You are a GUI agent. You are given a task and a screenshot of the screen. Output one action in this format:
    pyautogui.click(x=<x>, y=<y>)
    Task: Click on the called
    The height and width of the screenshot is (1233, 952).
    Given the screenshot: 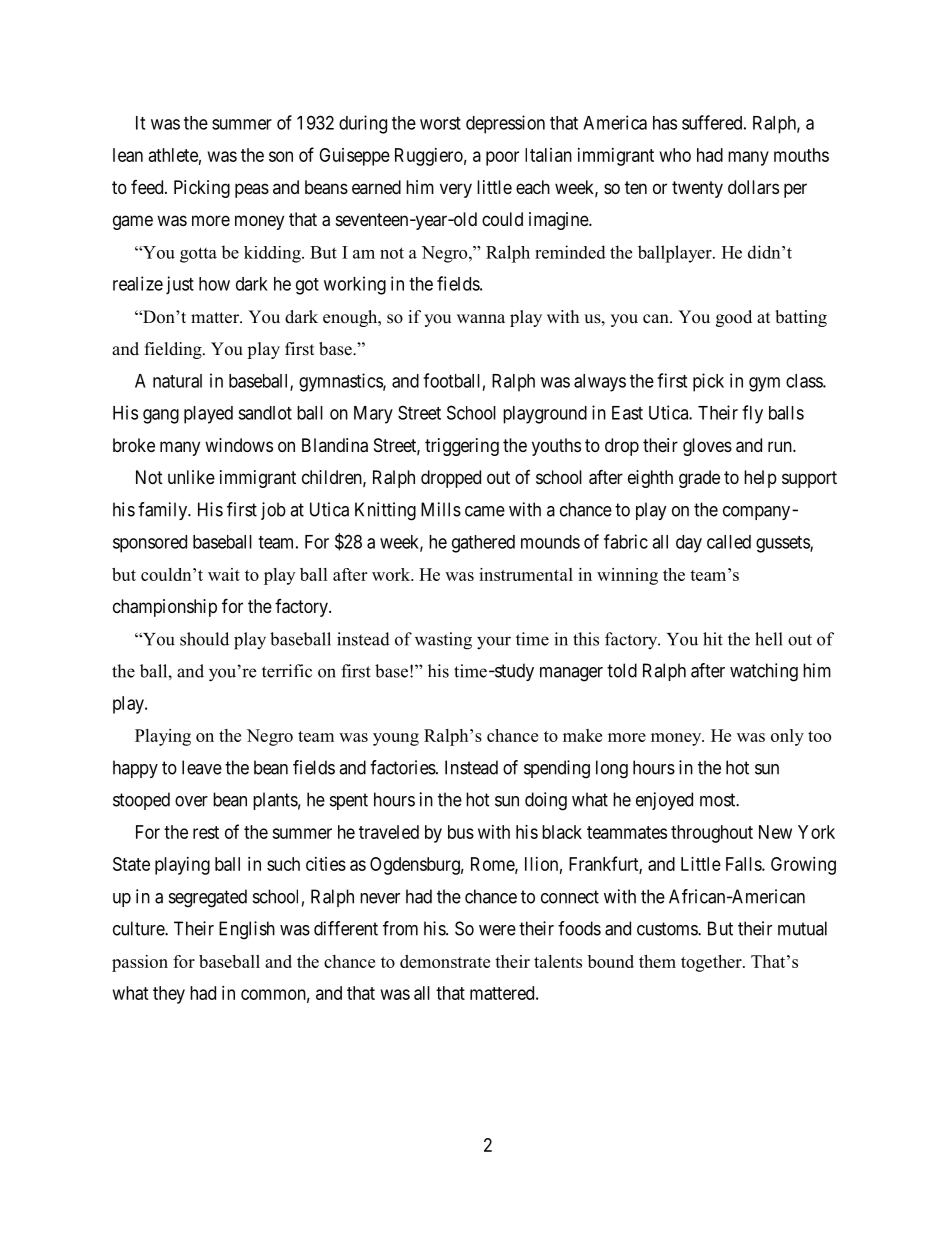 What is the action you would take?
    pyautogui.click(x=729, y=542)
